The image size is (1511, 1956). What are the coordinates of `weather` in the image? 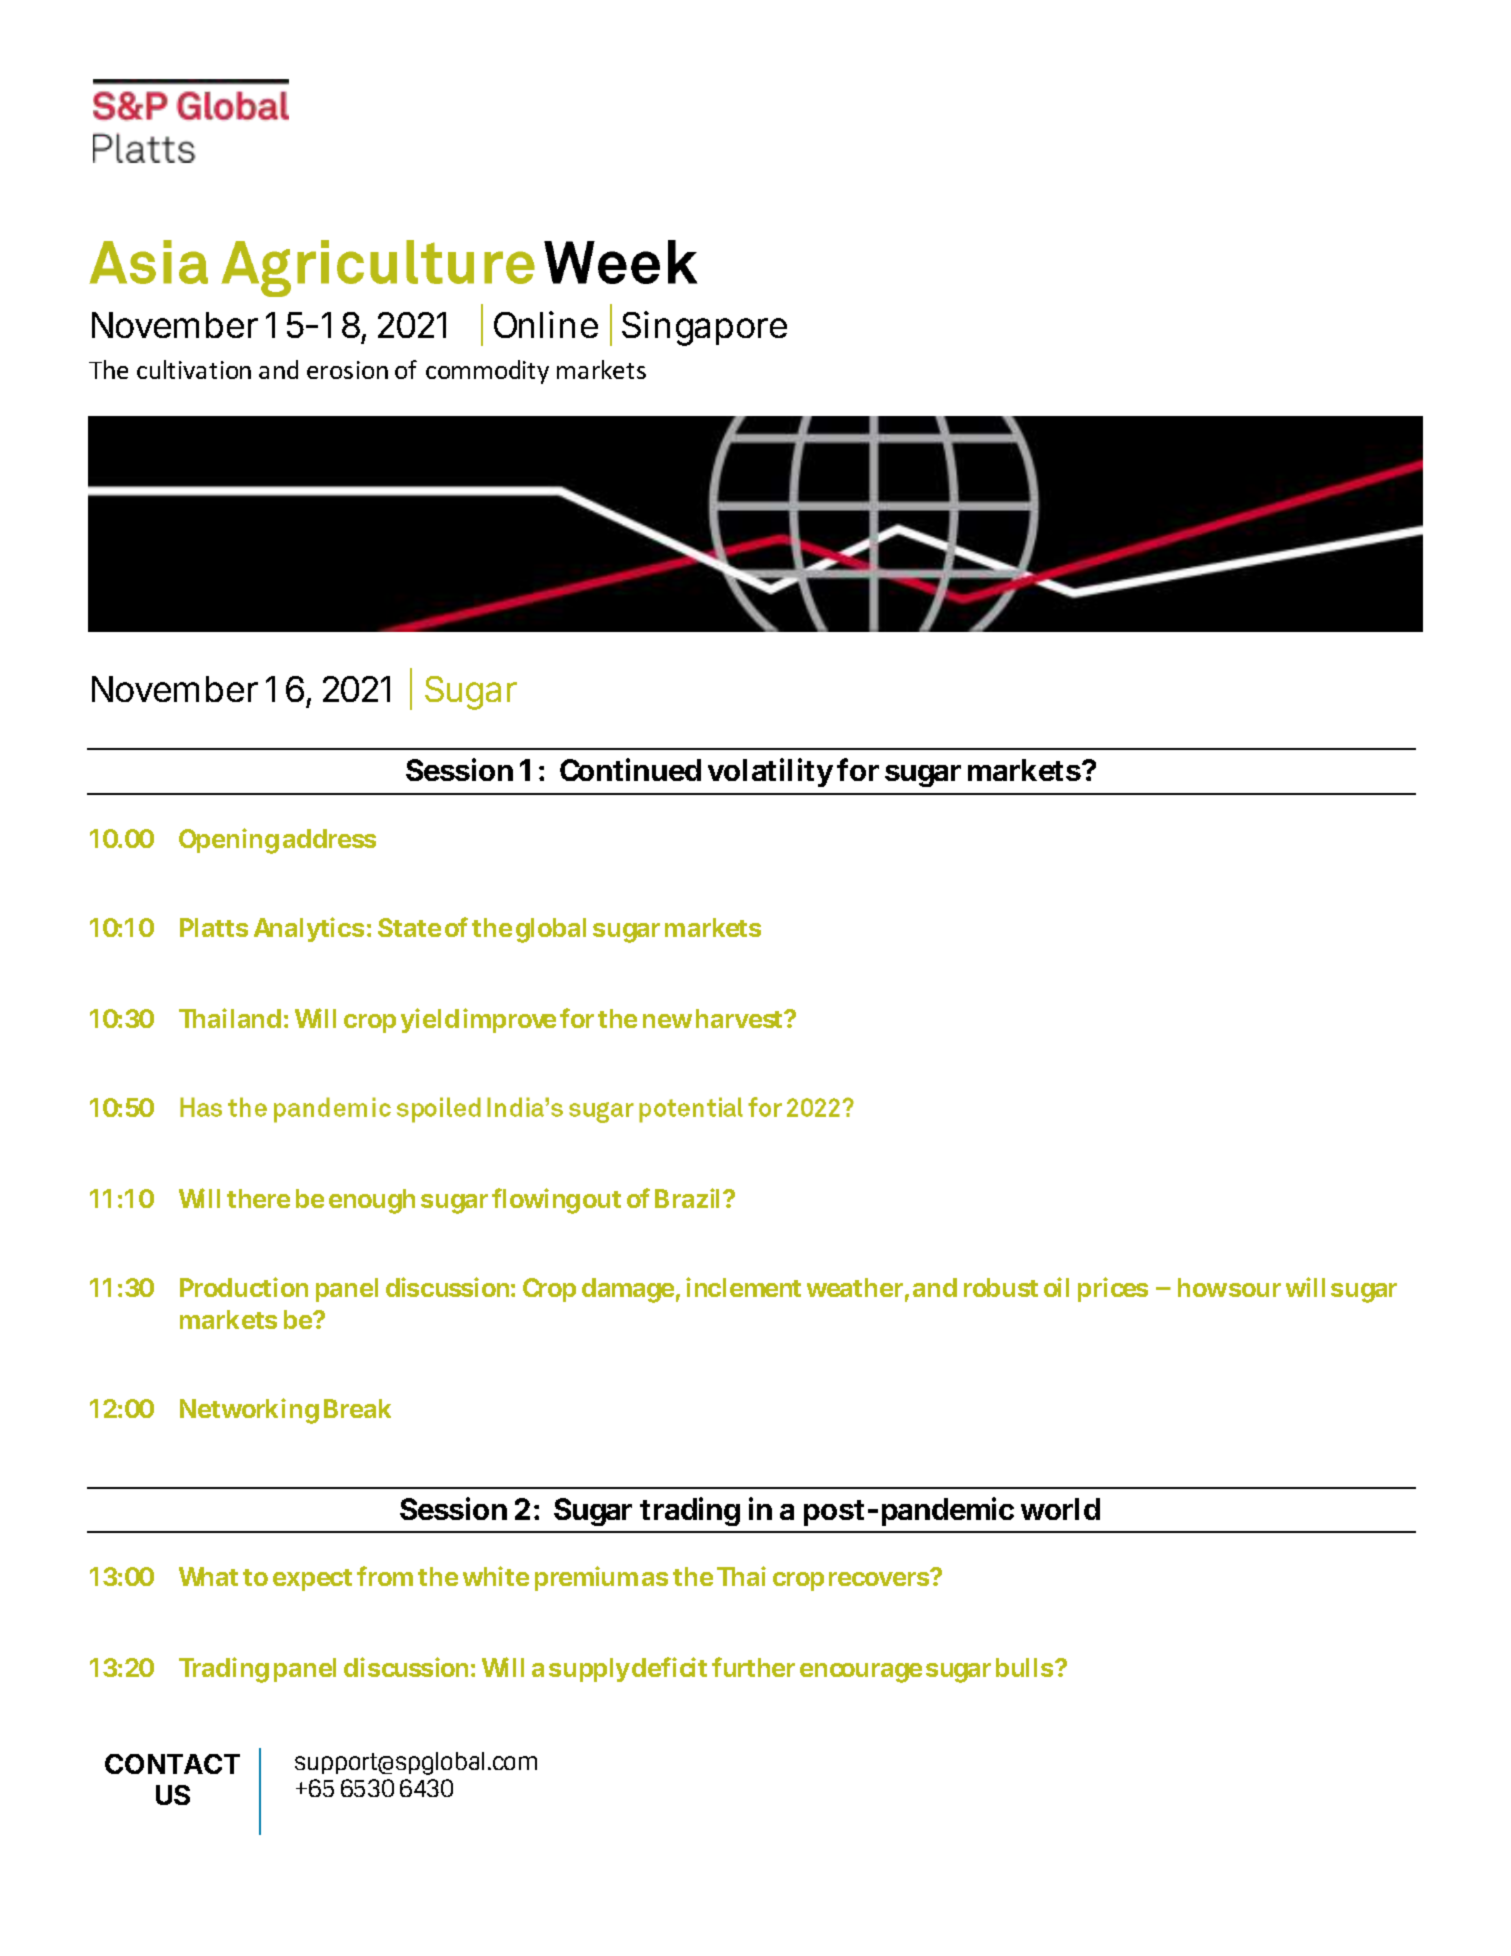 It's located at (854, 1287).
